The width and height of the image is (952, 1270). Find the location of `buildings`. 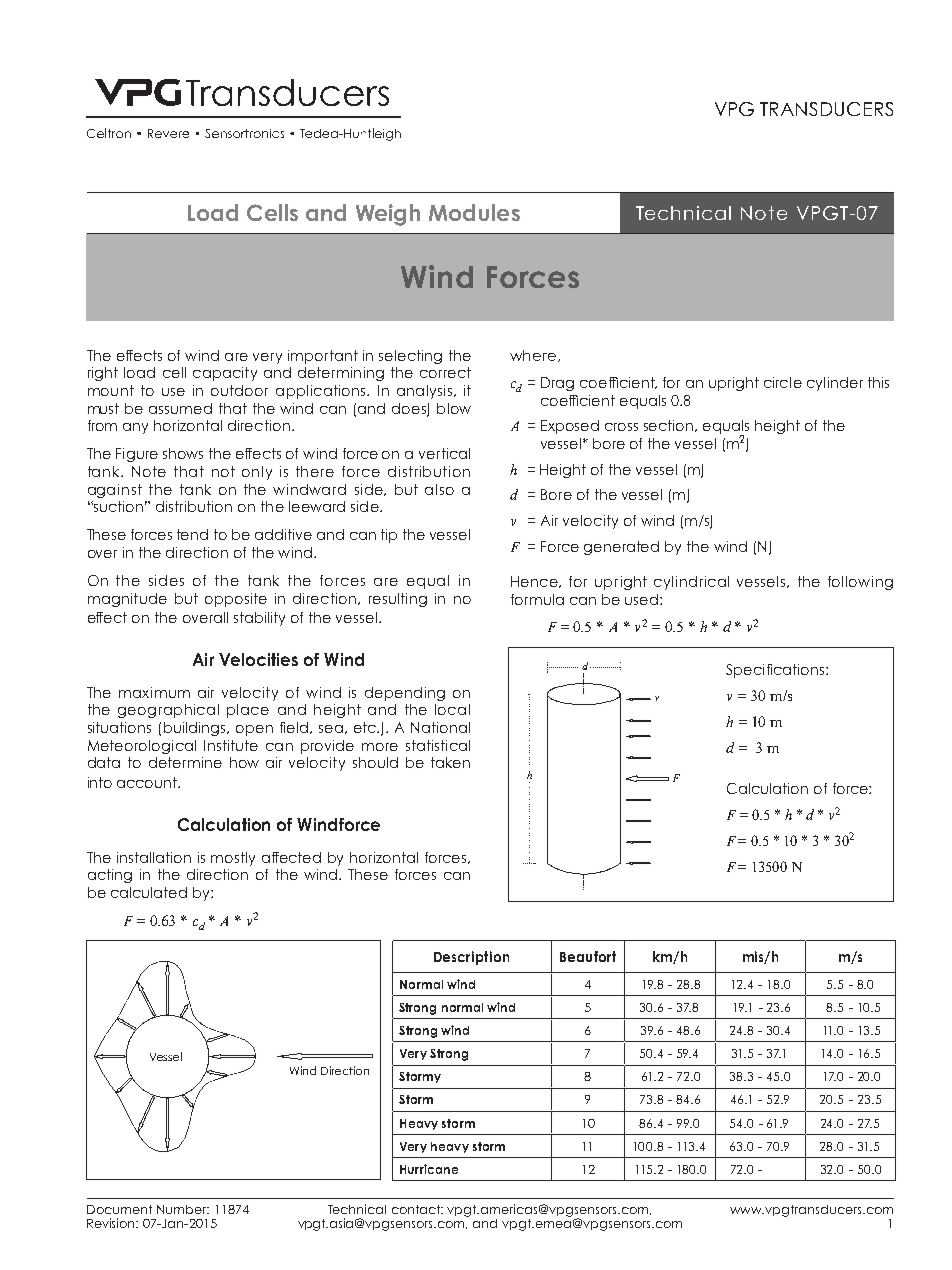

buildings is located at coordinates (196, 729).
